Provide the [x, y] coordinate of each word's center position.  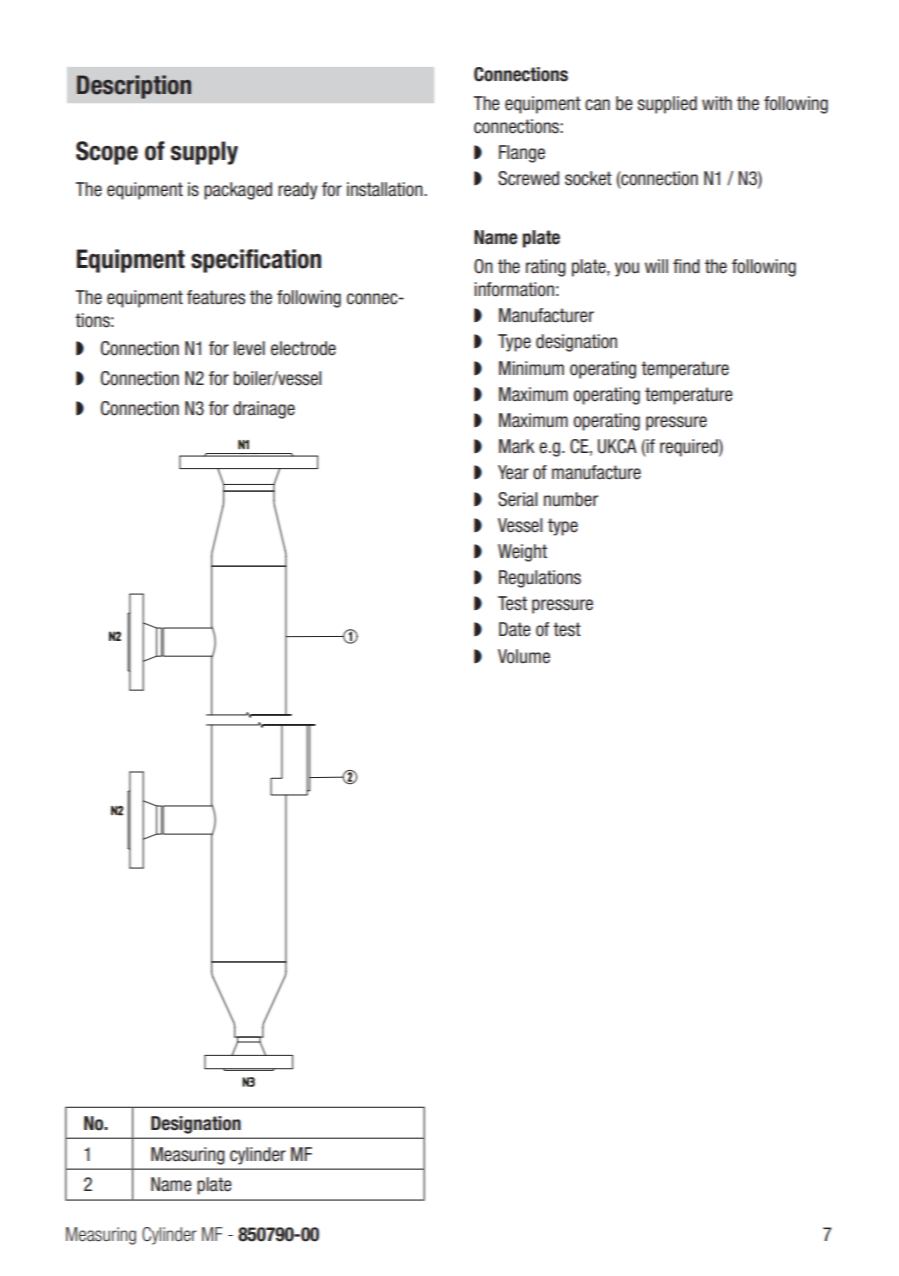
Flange [522, 154]
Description [134, 87]
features [216, 297]
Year [513, 472]
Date [515, 629]
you [627, 269]
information [514, 289]
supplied [667, 105]
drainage [264, 410]
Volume [524, 656]
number [571, 499]
